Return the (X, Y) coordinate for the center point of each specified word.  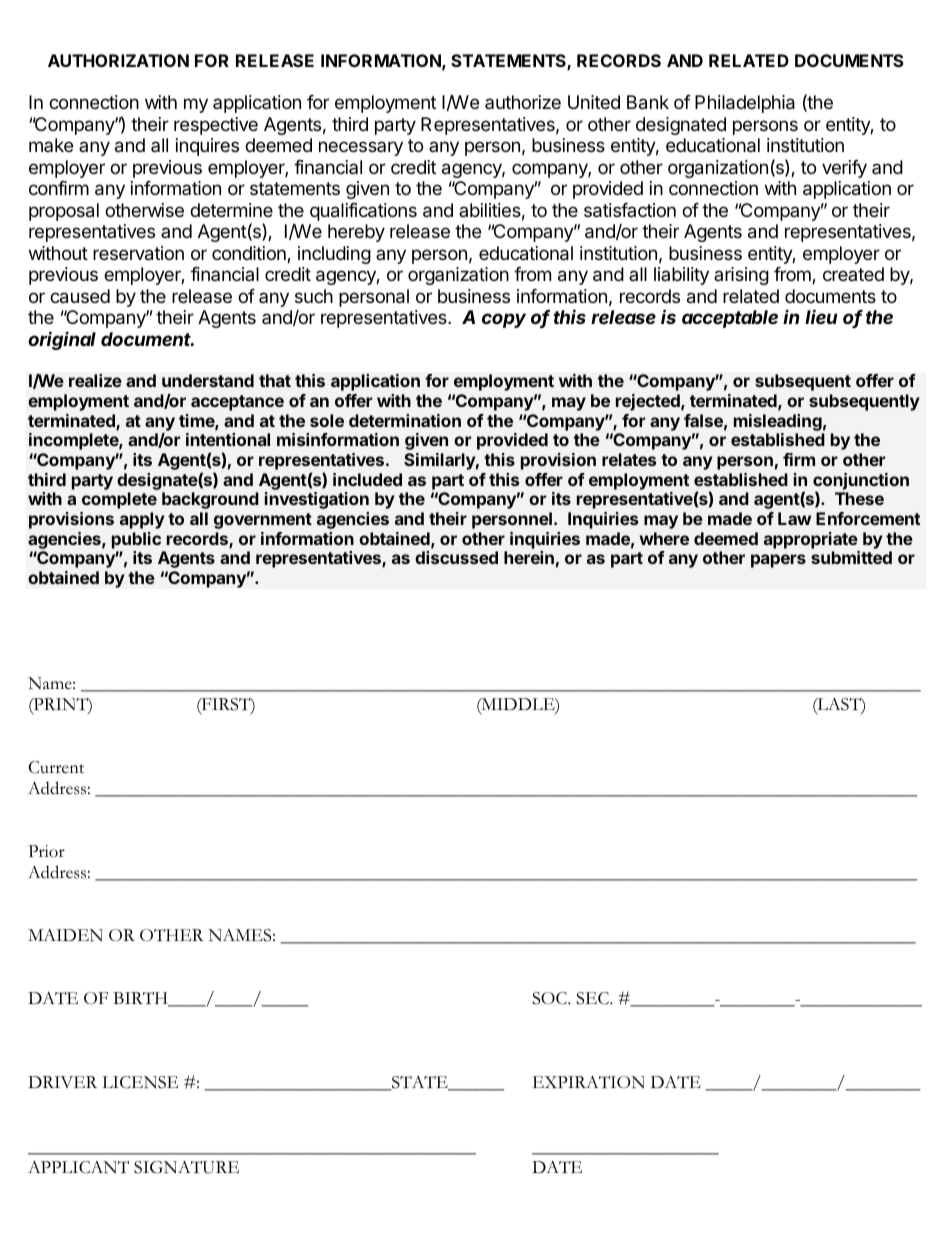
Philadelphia (745, 104)
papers (778, 561)
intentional (228, 439)
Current (56, 767)
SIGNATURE (186, 1167)
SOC (550, 998)
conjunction (861, 482)
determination (405, 420)
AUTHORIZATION (118, 60)
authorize (523, 102)
